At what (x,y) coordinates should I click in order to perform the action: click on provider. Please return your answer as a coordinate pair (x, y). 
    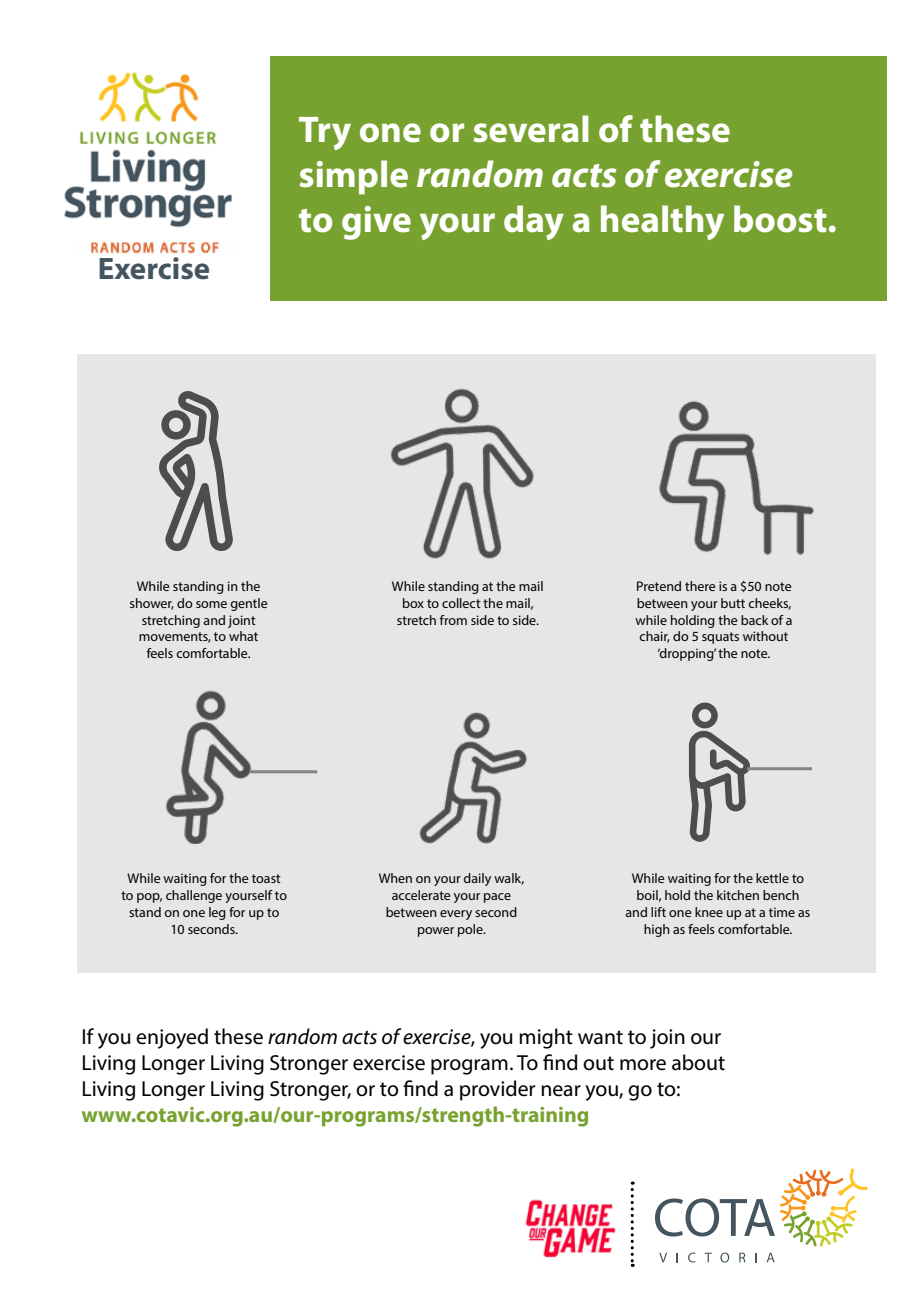
    Looking at the image, I should click on (498, 1090).
